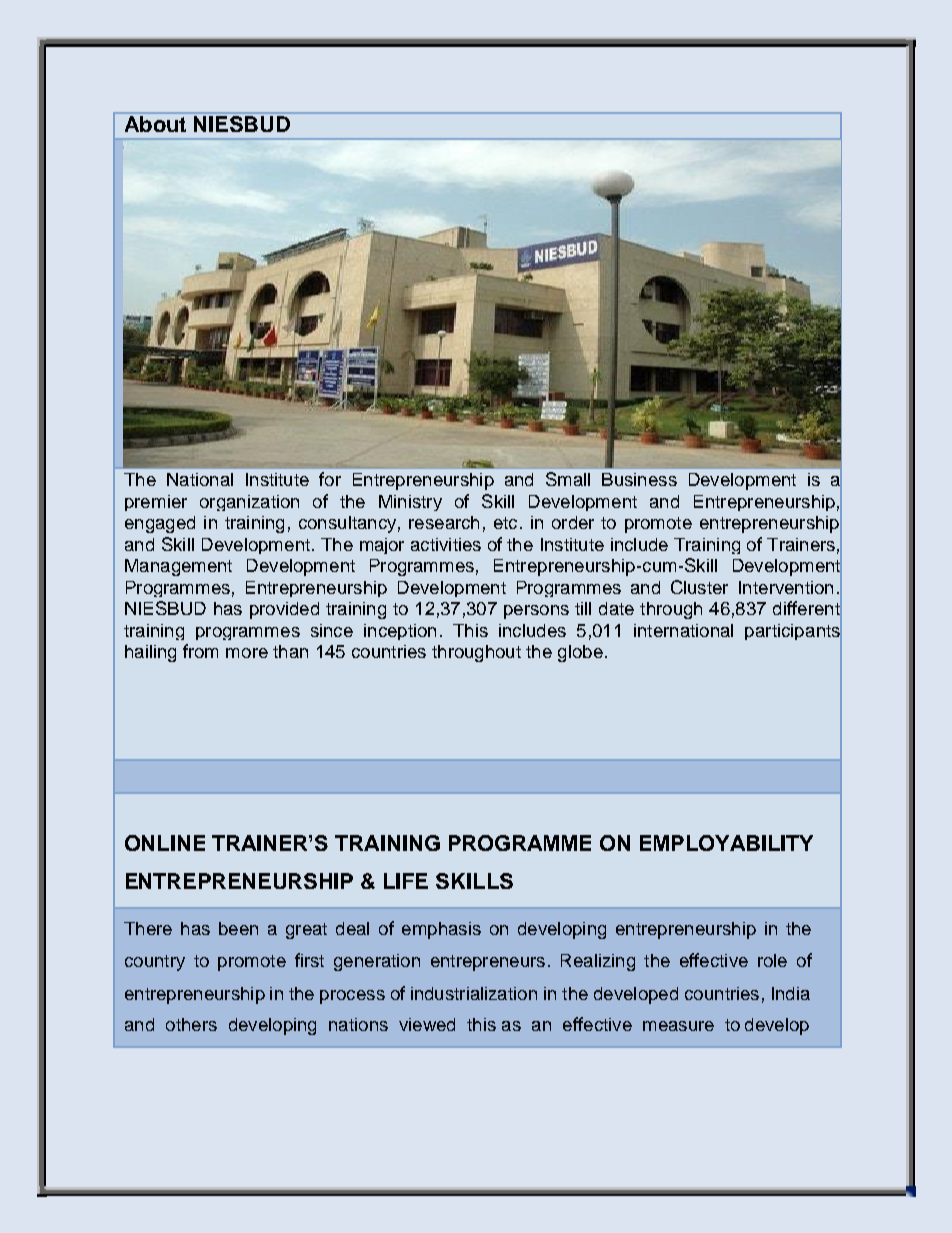 The height and width of the screenshot is (1233, 952). Describe the element at coordinates (330, 479) in the screenshot. I see `for` at that location.
